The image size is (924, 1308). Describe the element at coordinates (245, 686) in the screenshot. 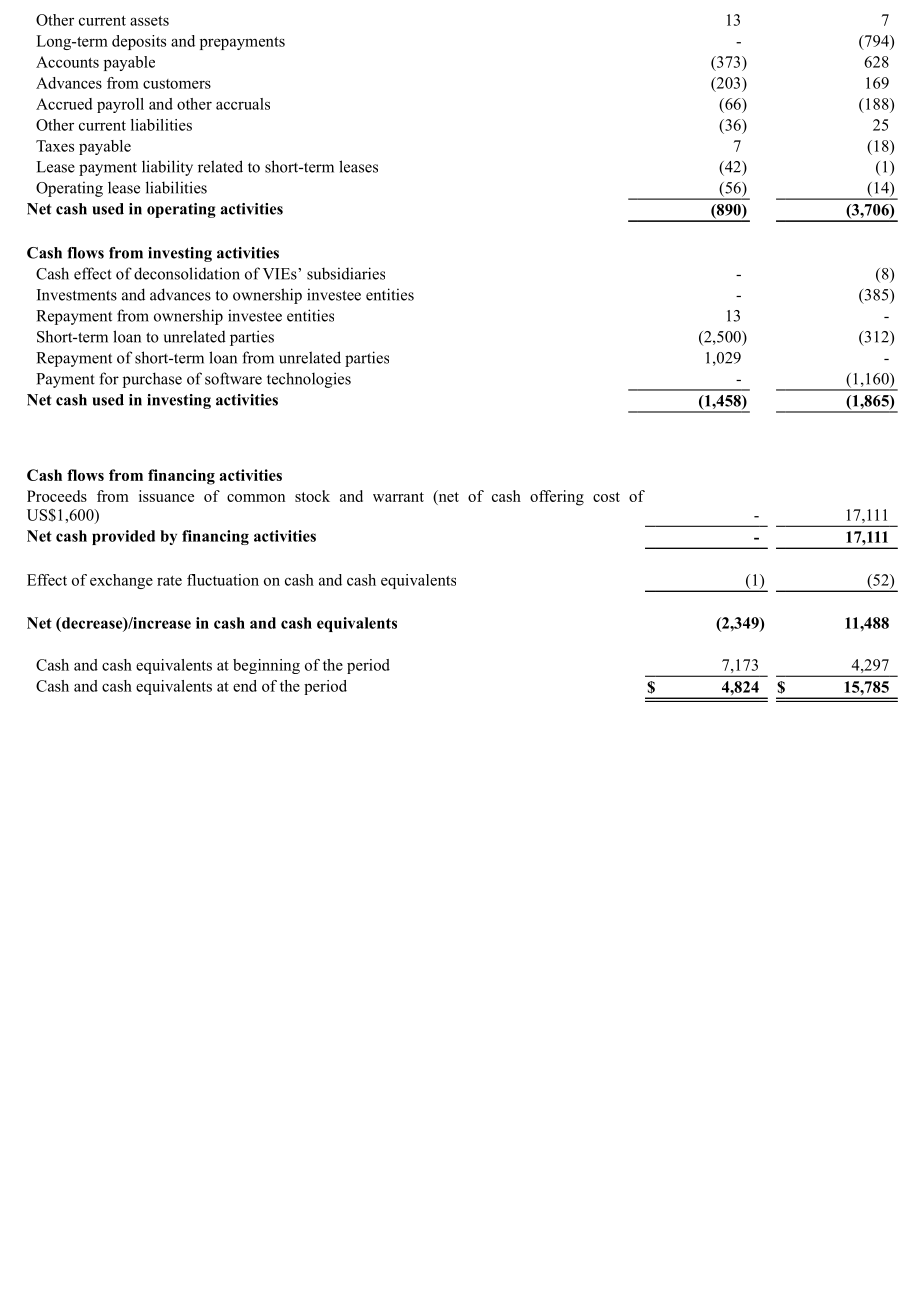

I see `end` at that location.
